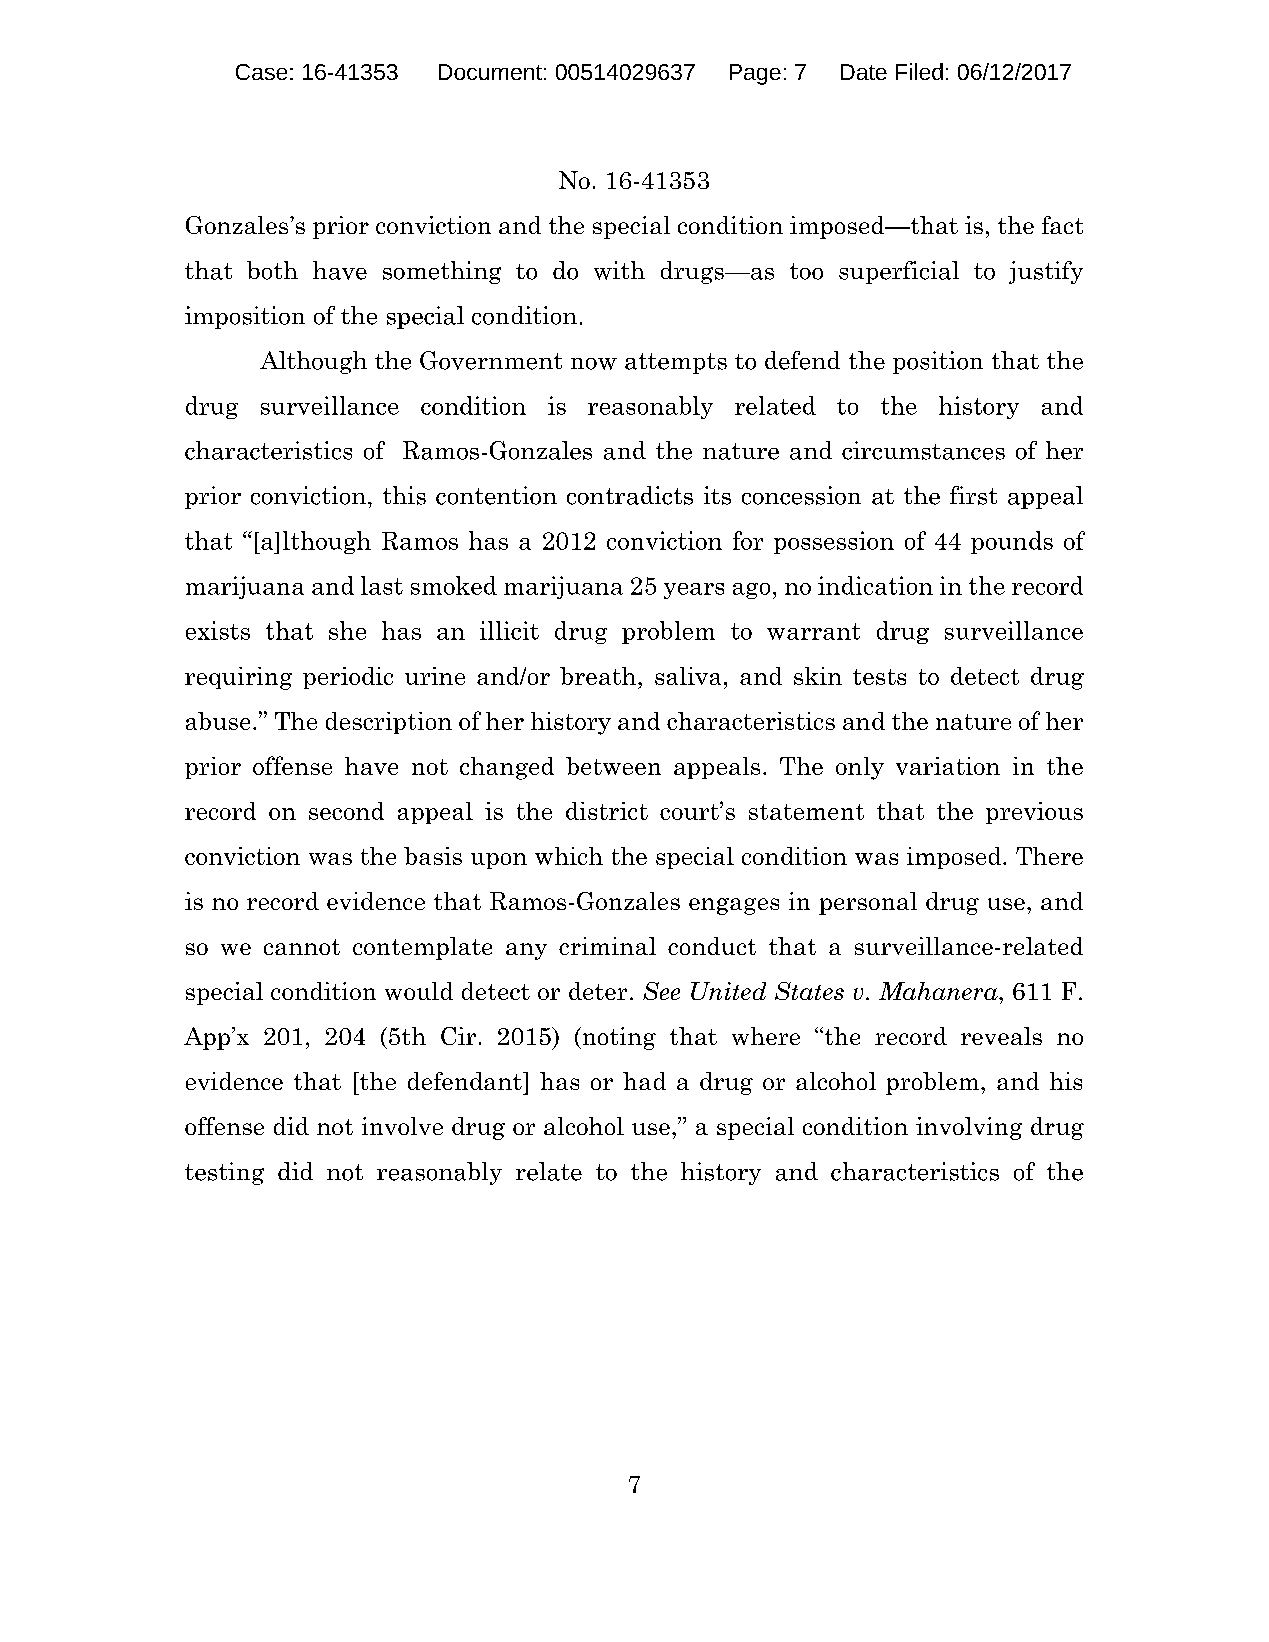 Image resolution: width=1269 pixels, height=1642 pixels. What do you see at coordinates (347, 630) in the screenshot?
I see `she` at bounding box center [347, 630].
